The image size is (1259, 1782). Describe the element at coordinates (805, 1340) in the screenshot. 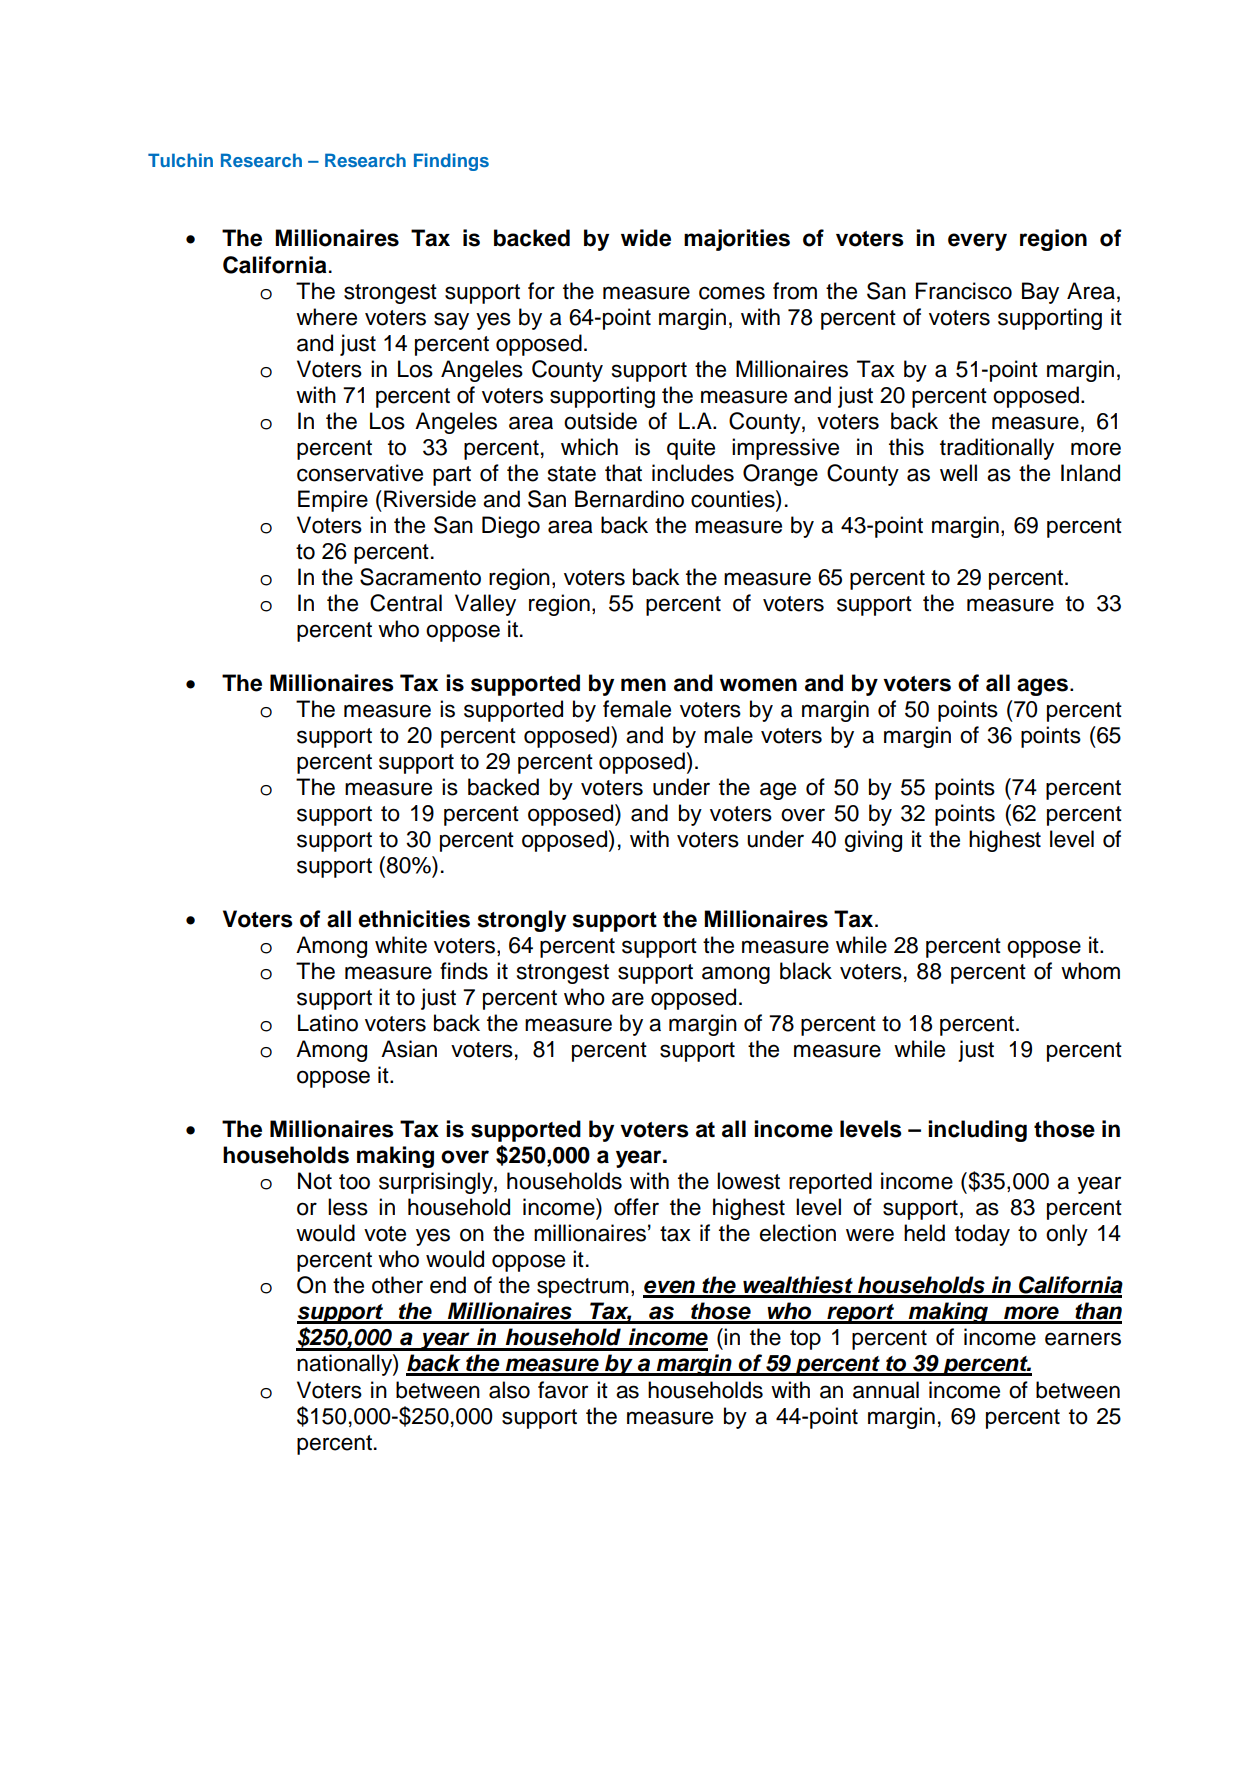

I see `top` at that location.
